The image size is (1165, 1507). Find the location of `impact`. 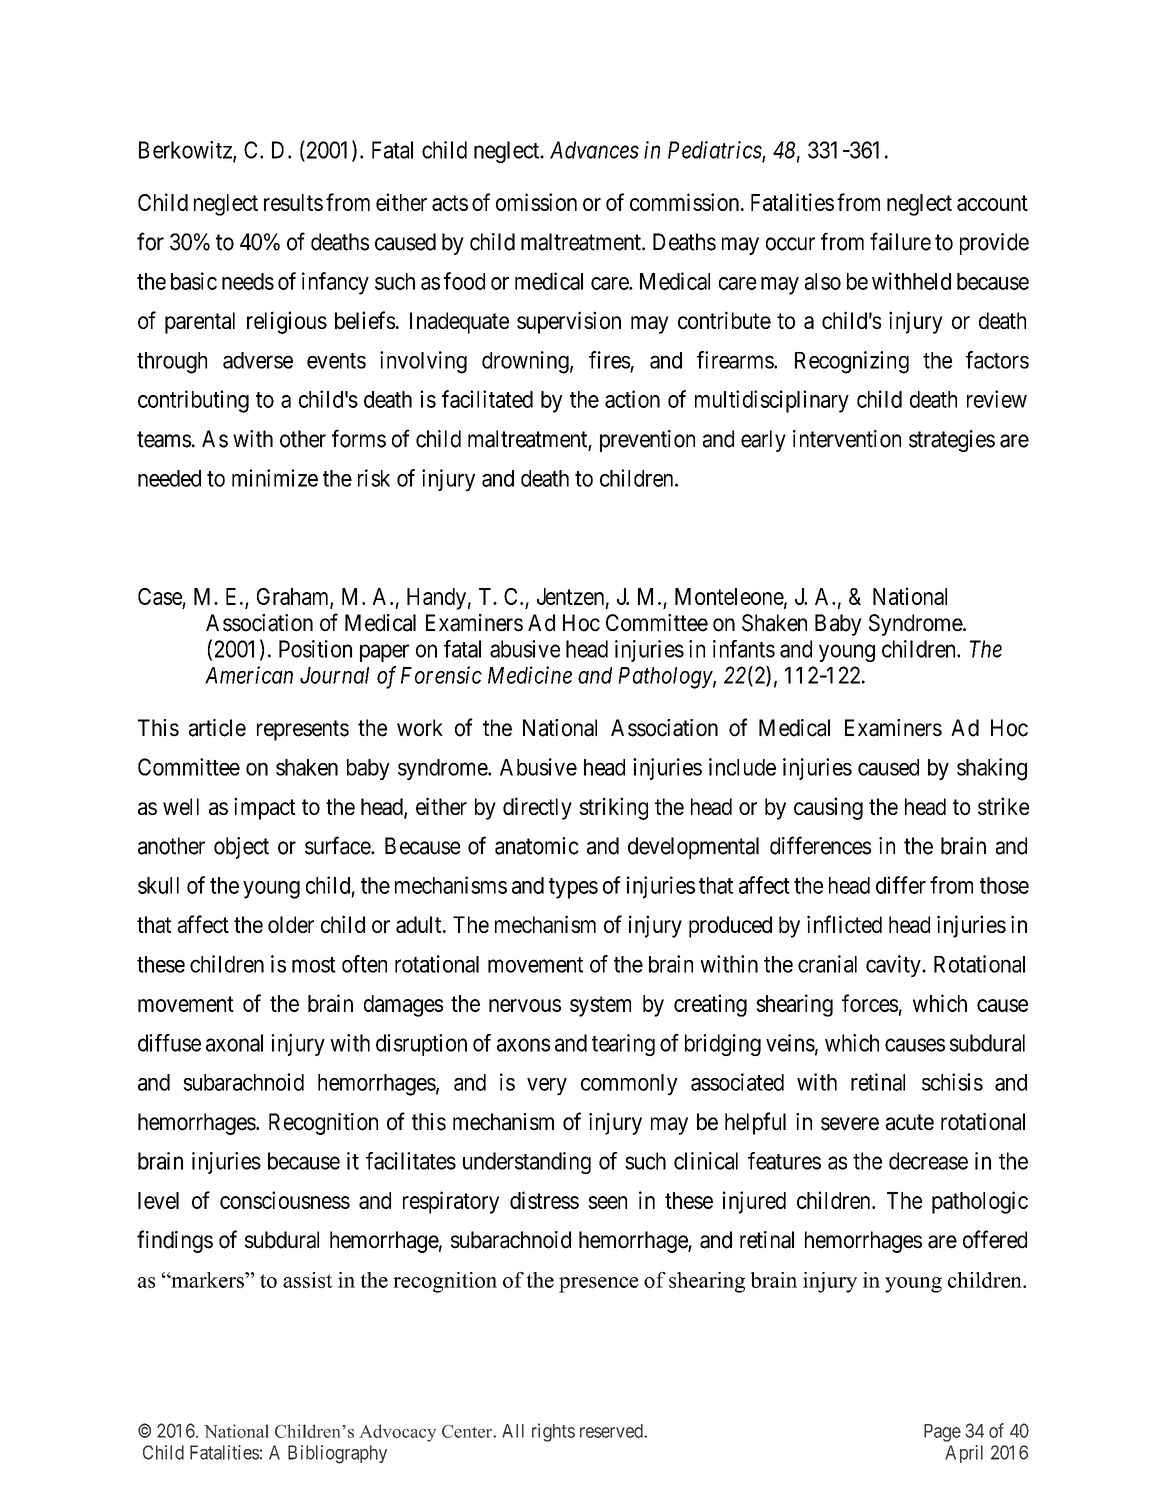

impact is located at coordinates (265, 808).
